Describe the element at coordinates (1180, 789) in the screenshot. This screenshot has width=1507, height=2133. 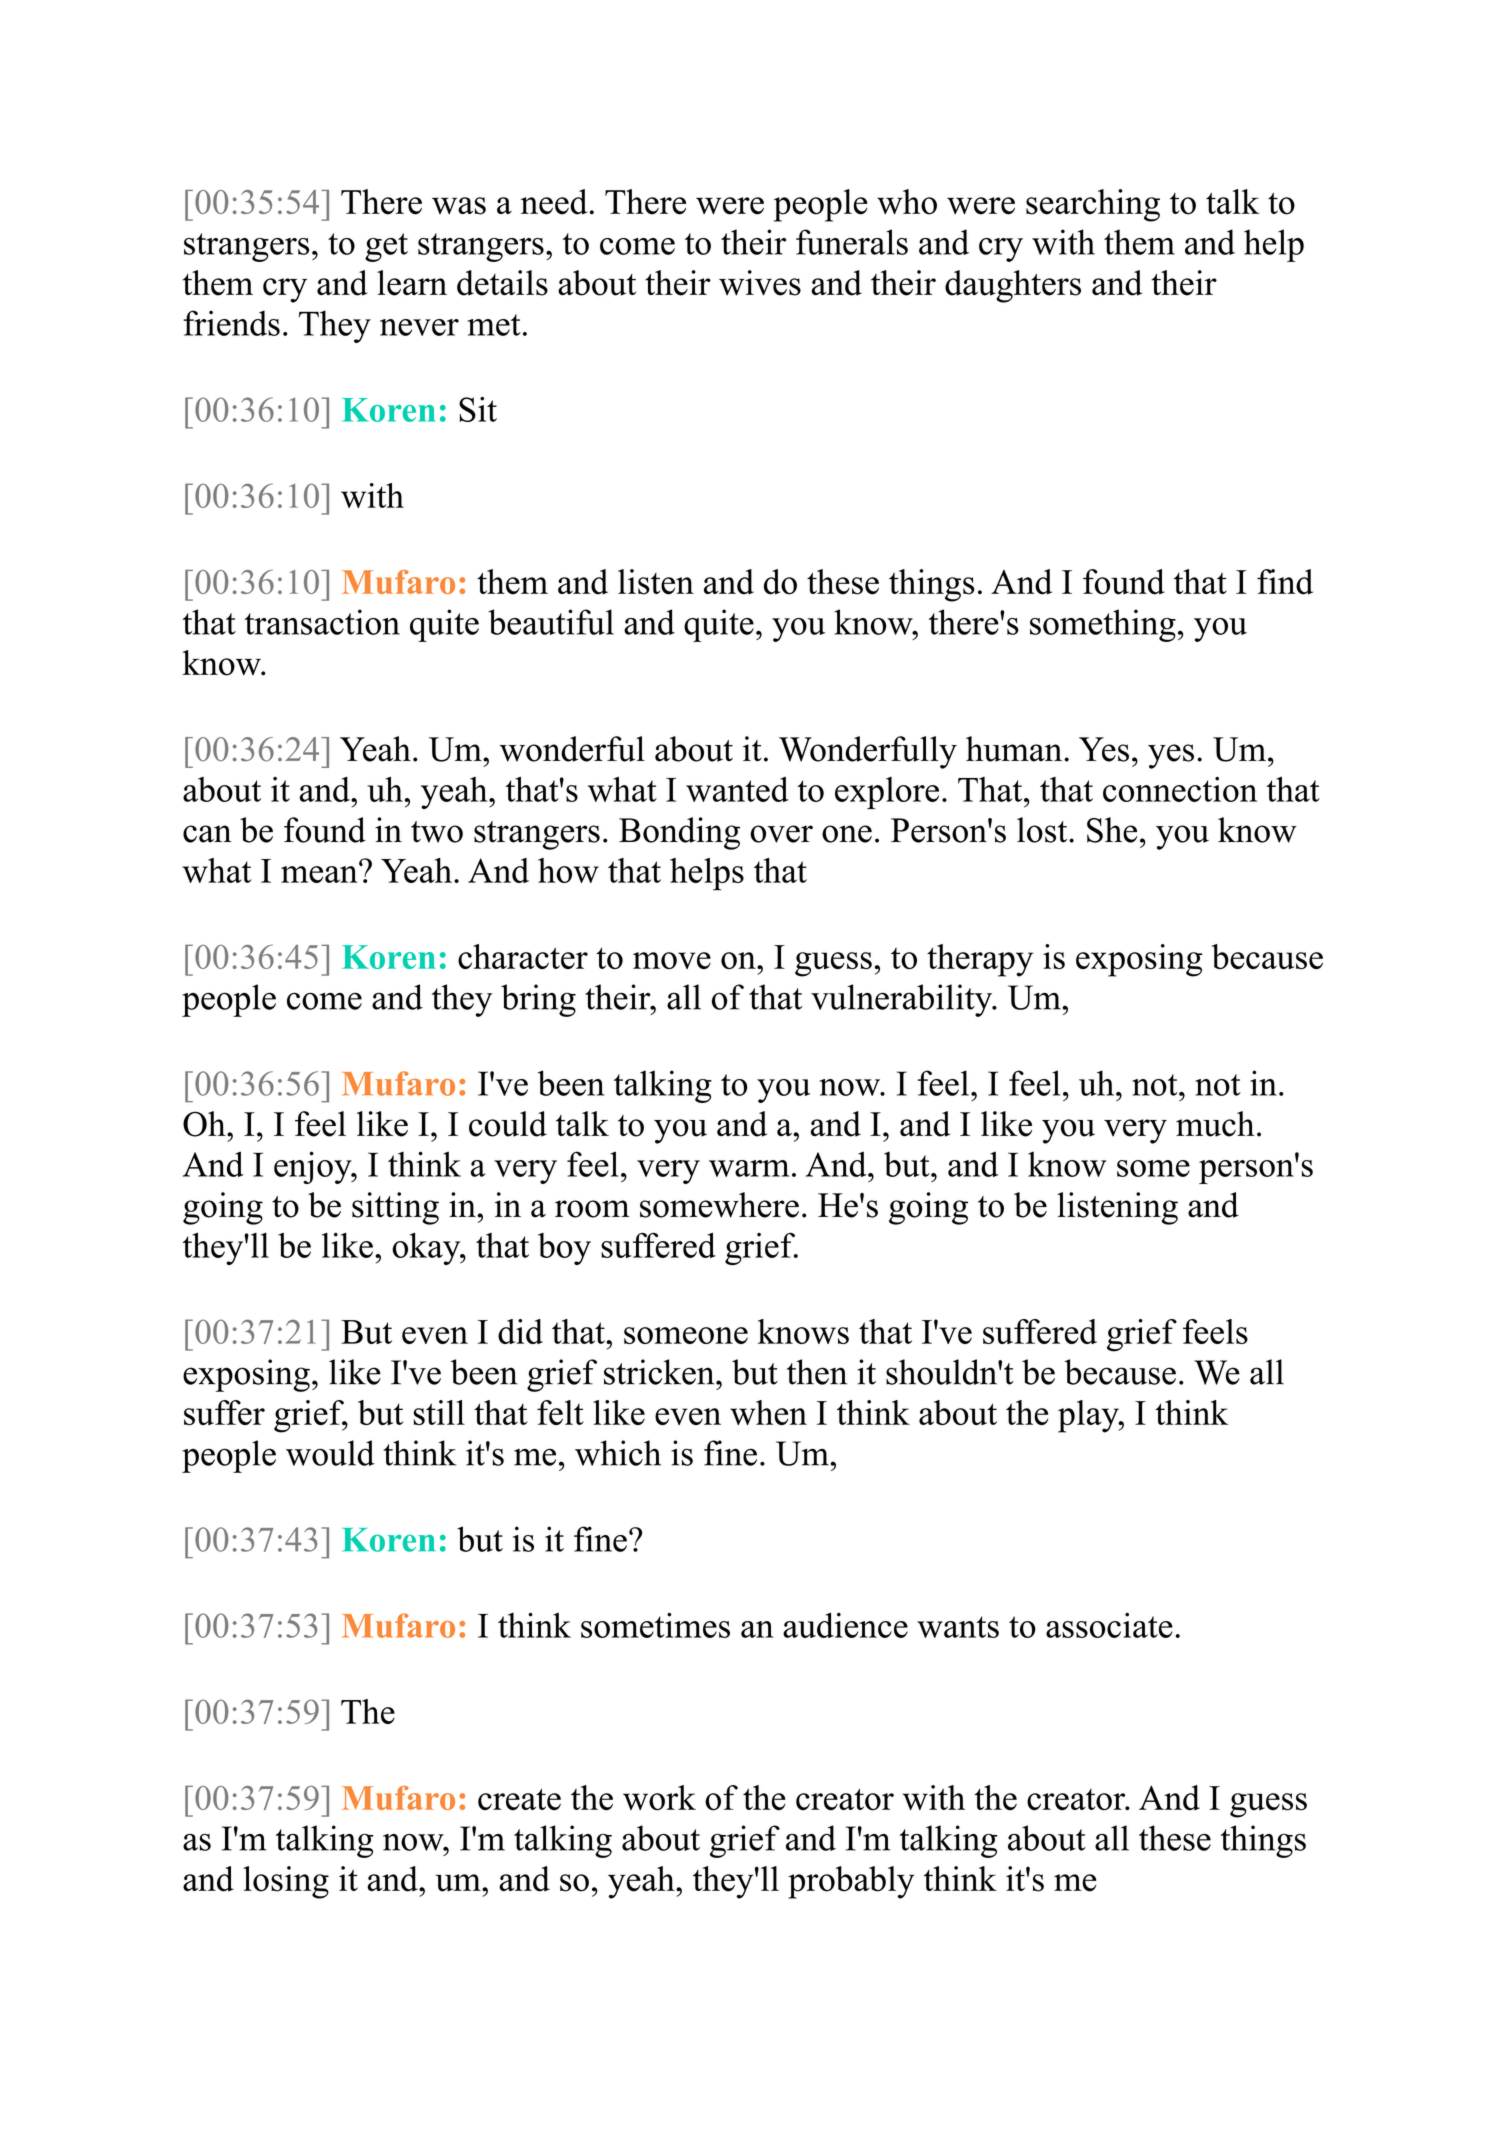
I see `connection` at that location.
